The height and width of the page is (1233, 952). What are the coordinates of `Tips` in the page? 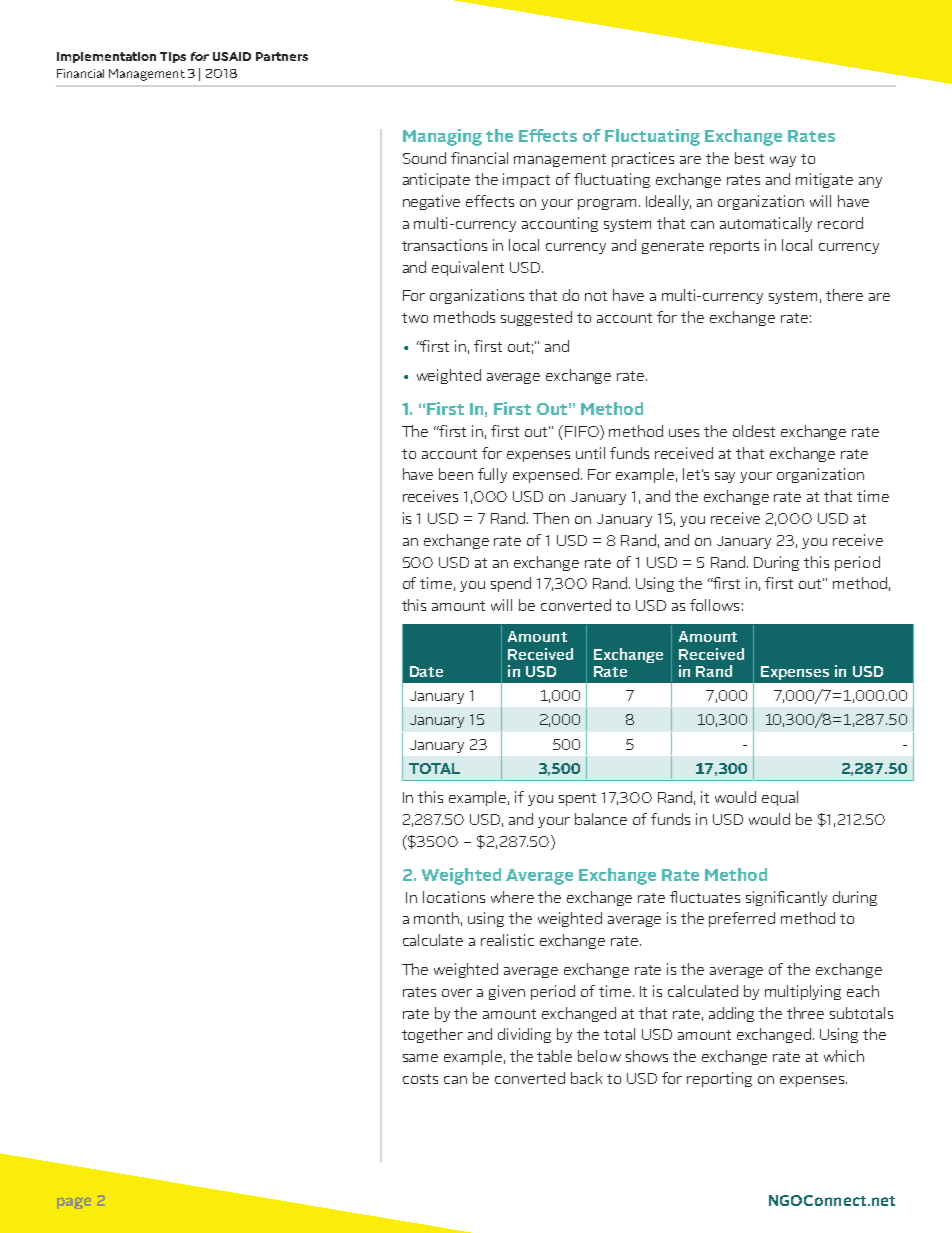 It's located at (173, 57).
